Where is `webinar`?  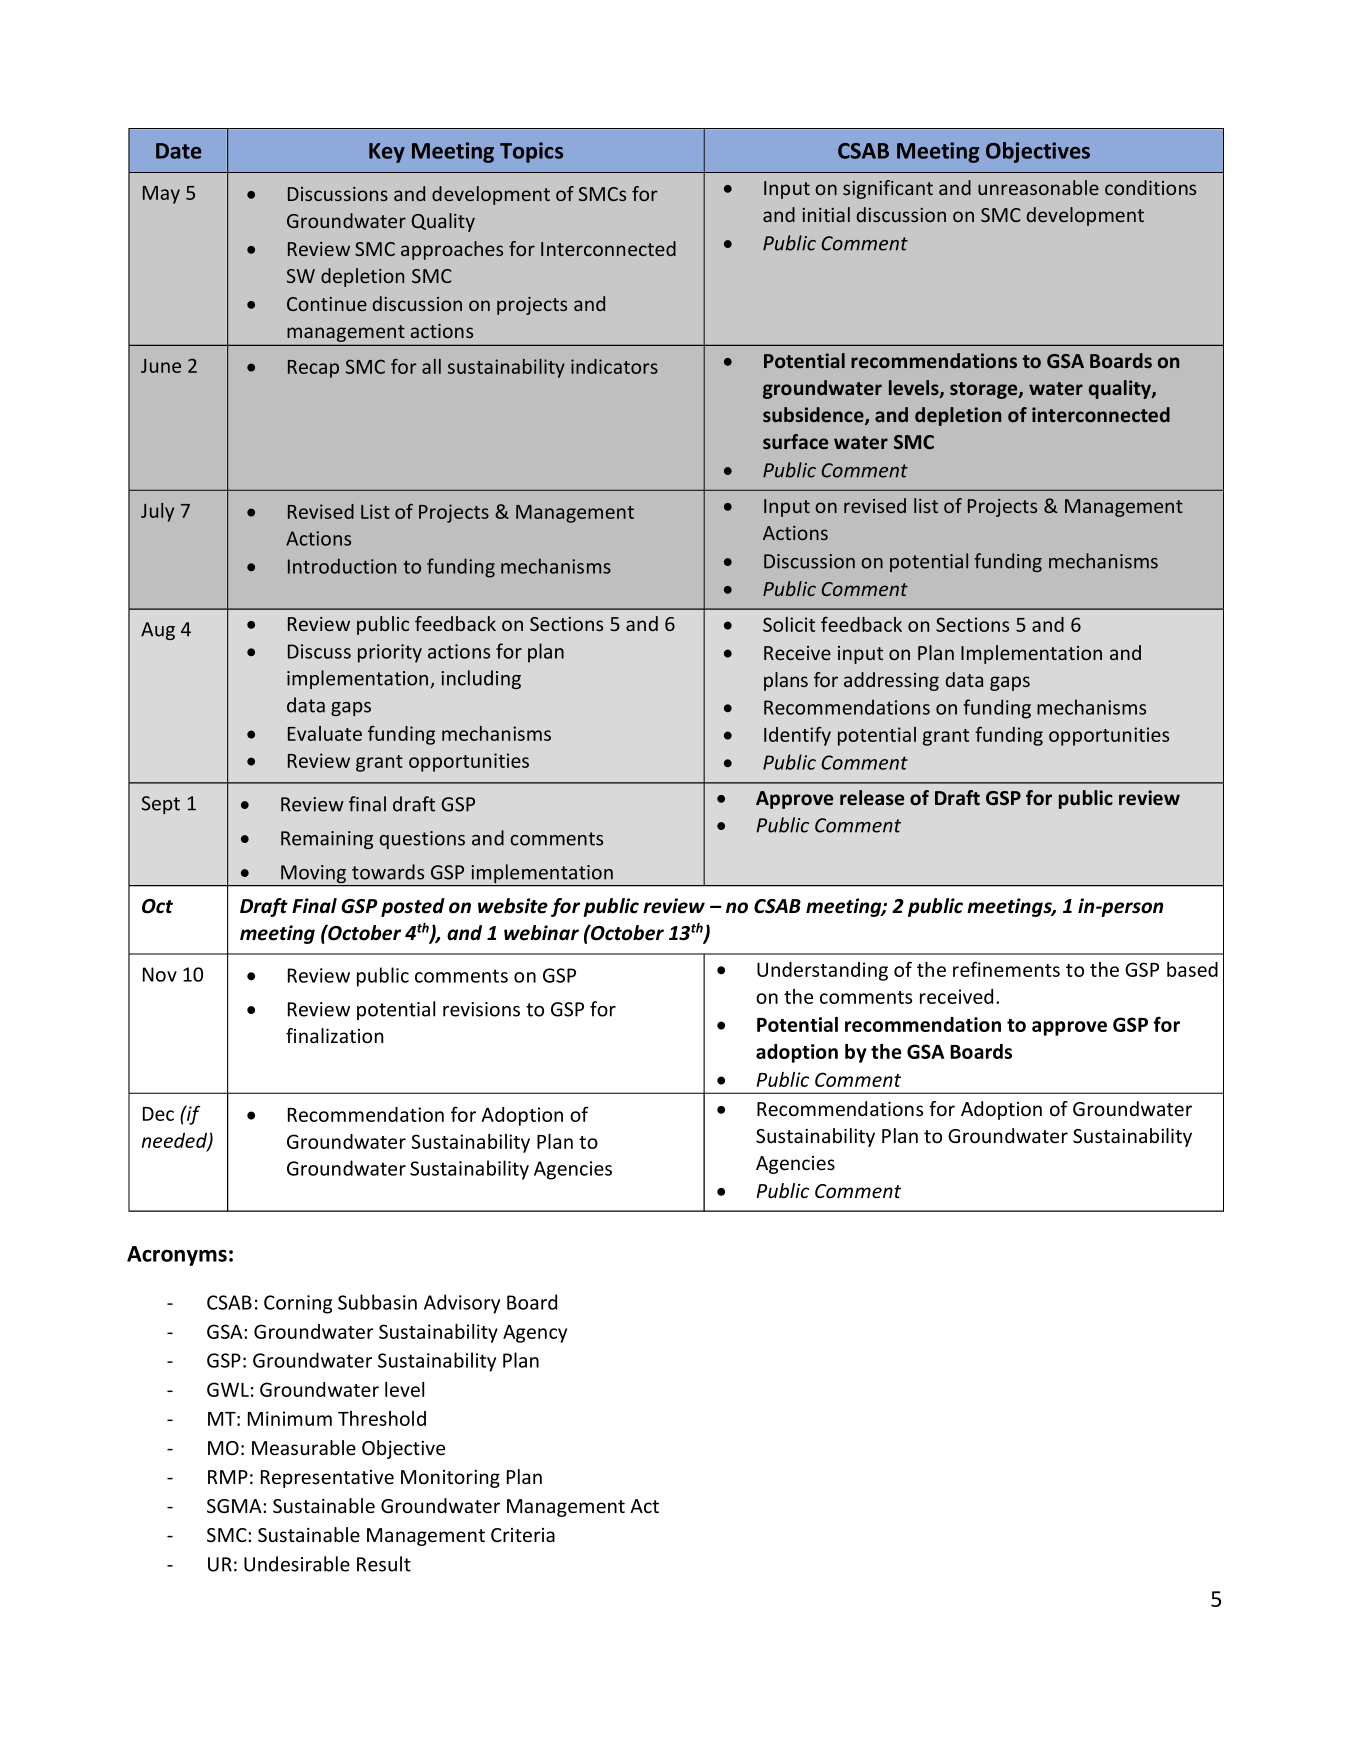 webinar is located at coordinates (541, 933).
